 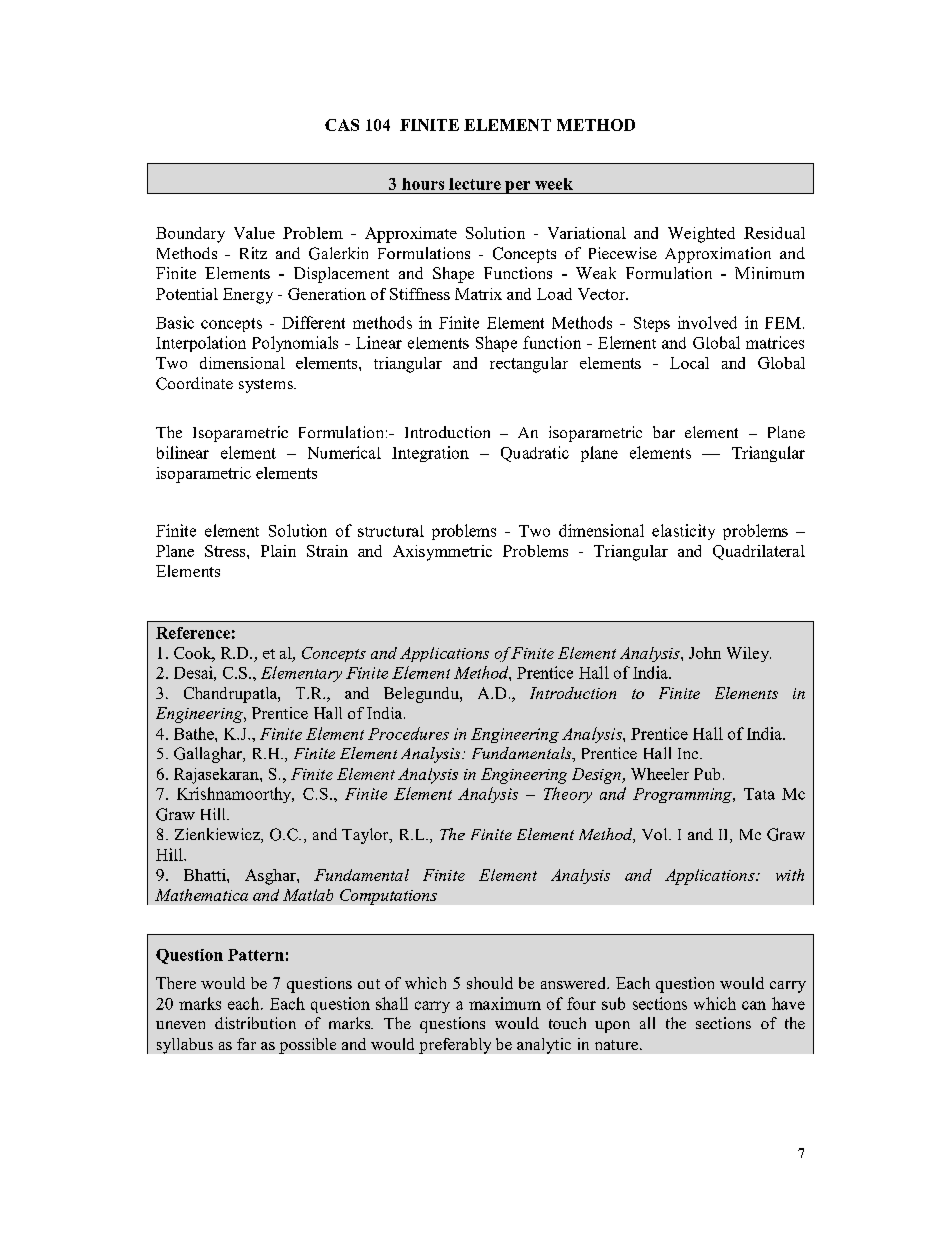 I want to click on Axisymmetric, so click(x=442, y=553).
